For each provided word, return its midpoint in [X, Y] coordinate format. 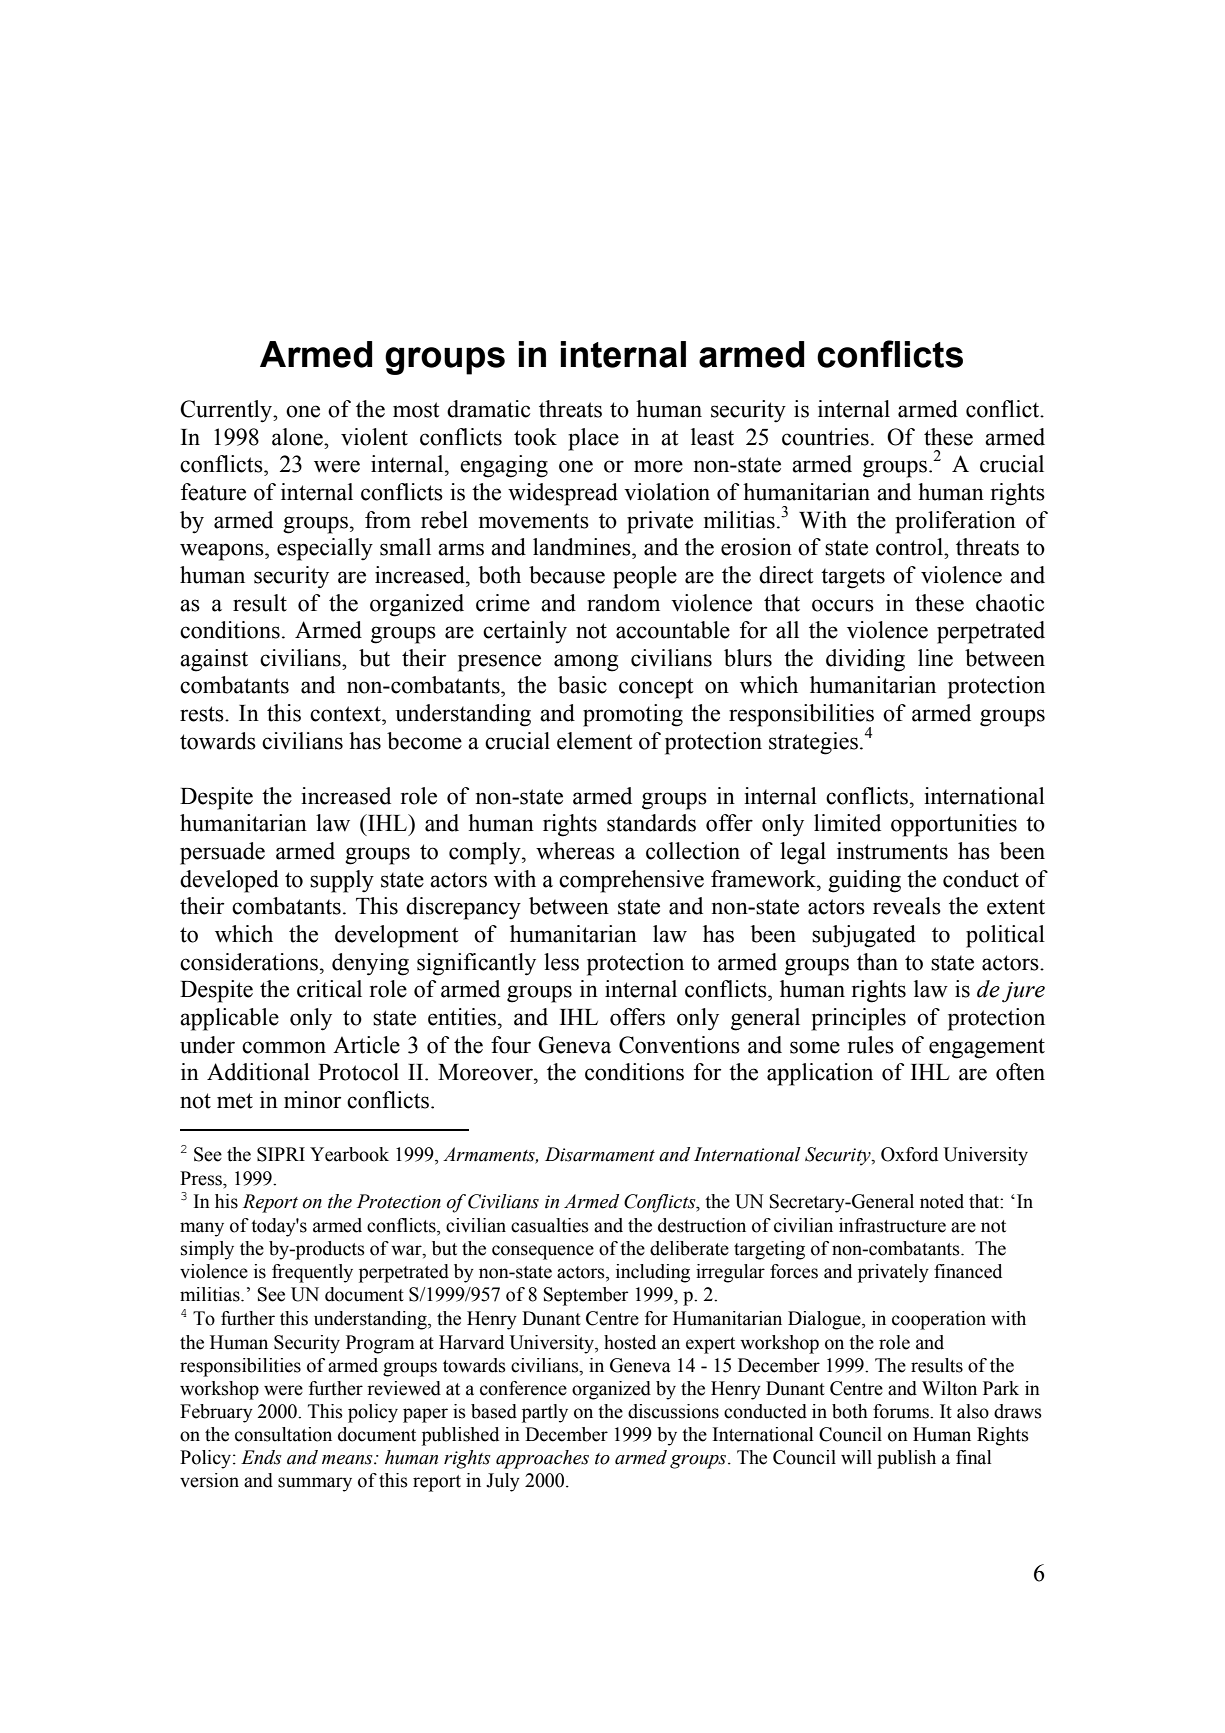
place [593, 439]
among [586, 663]
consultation [283, 1434]
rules [871, 1045]
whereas [575, 851]
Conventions [679, 1045]
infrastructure [892, 1225]
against [214, 660]
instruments [892, 851]
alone [298, 437]
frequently [312, 1273]
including [653, 1273]
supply [342, 881]
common [284, 1047]
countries [825, 437]
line [935, 658]
